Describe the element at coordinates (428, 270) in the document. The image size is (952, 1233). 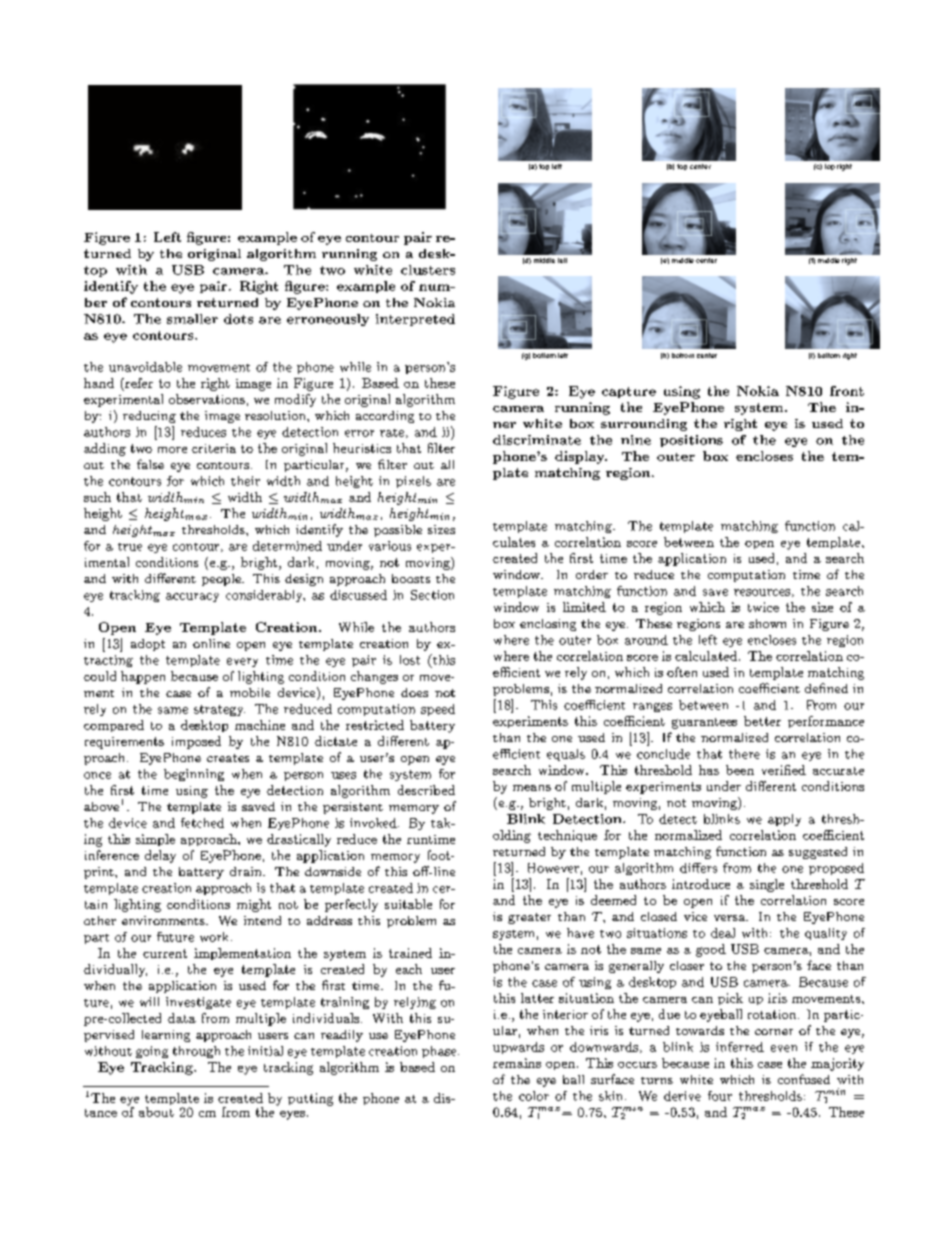
I see `clusters` at that location.
